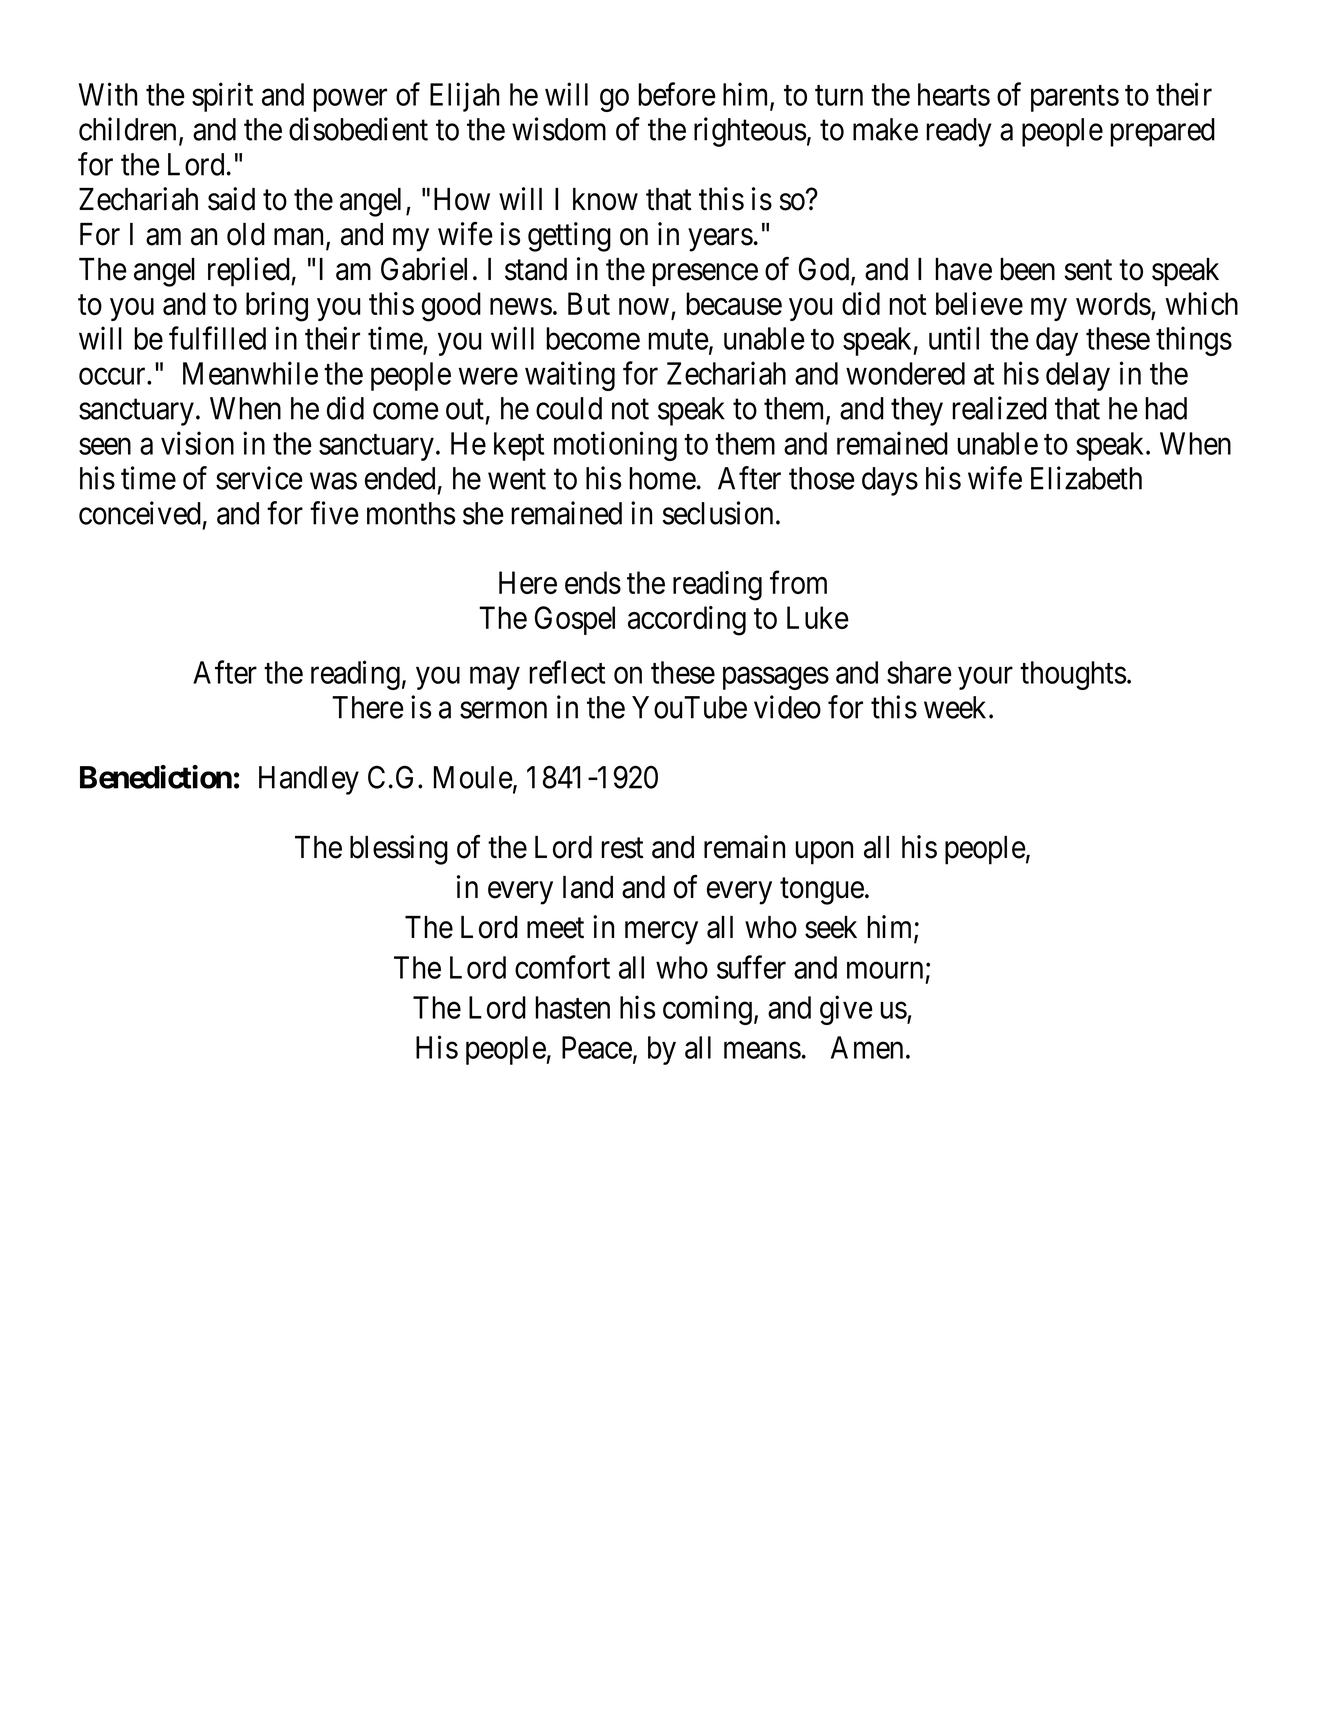  What do you see at coordinates (222, 97) in the screenshot?
I see `spirit` at bounding box center [222, 97].
